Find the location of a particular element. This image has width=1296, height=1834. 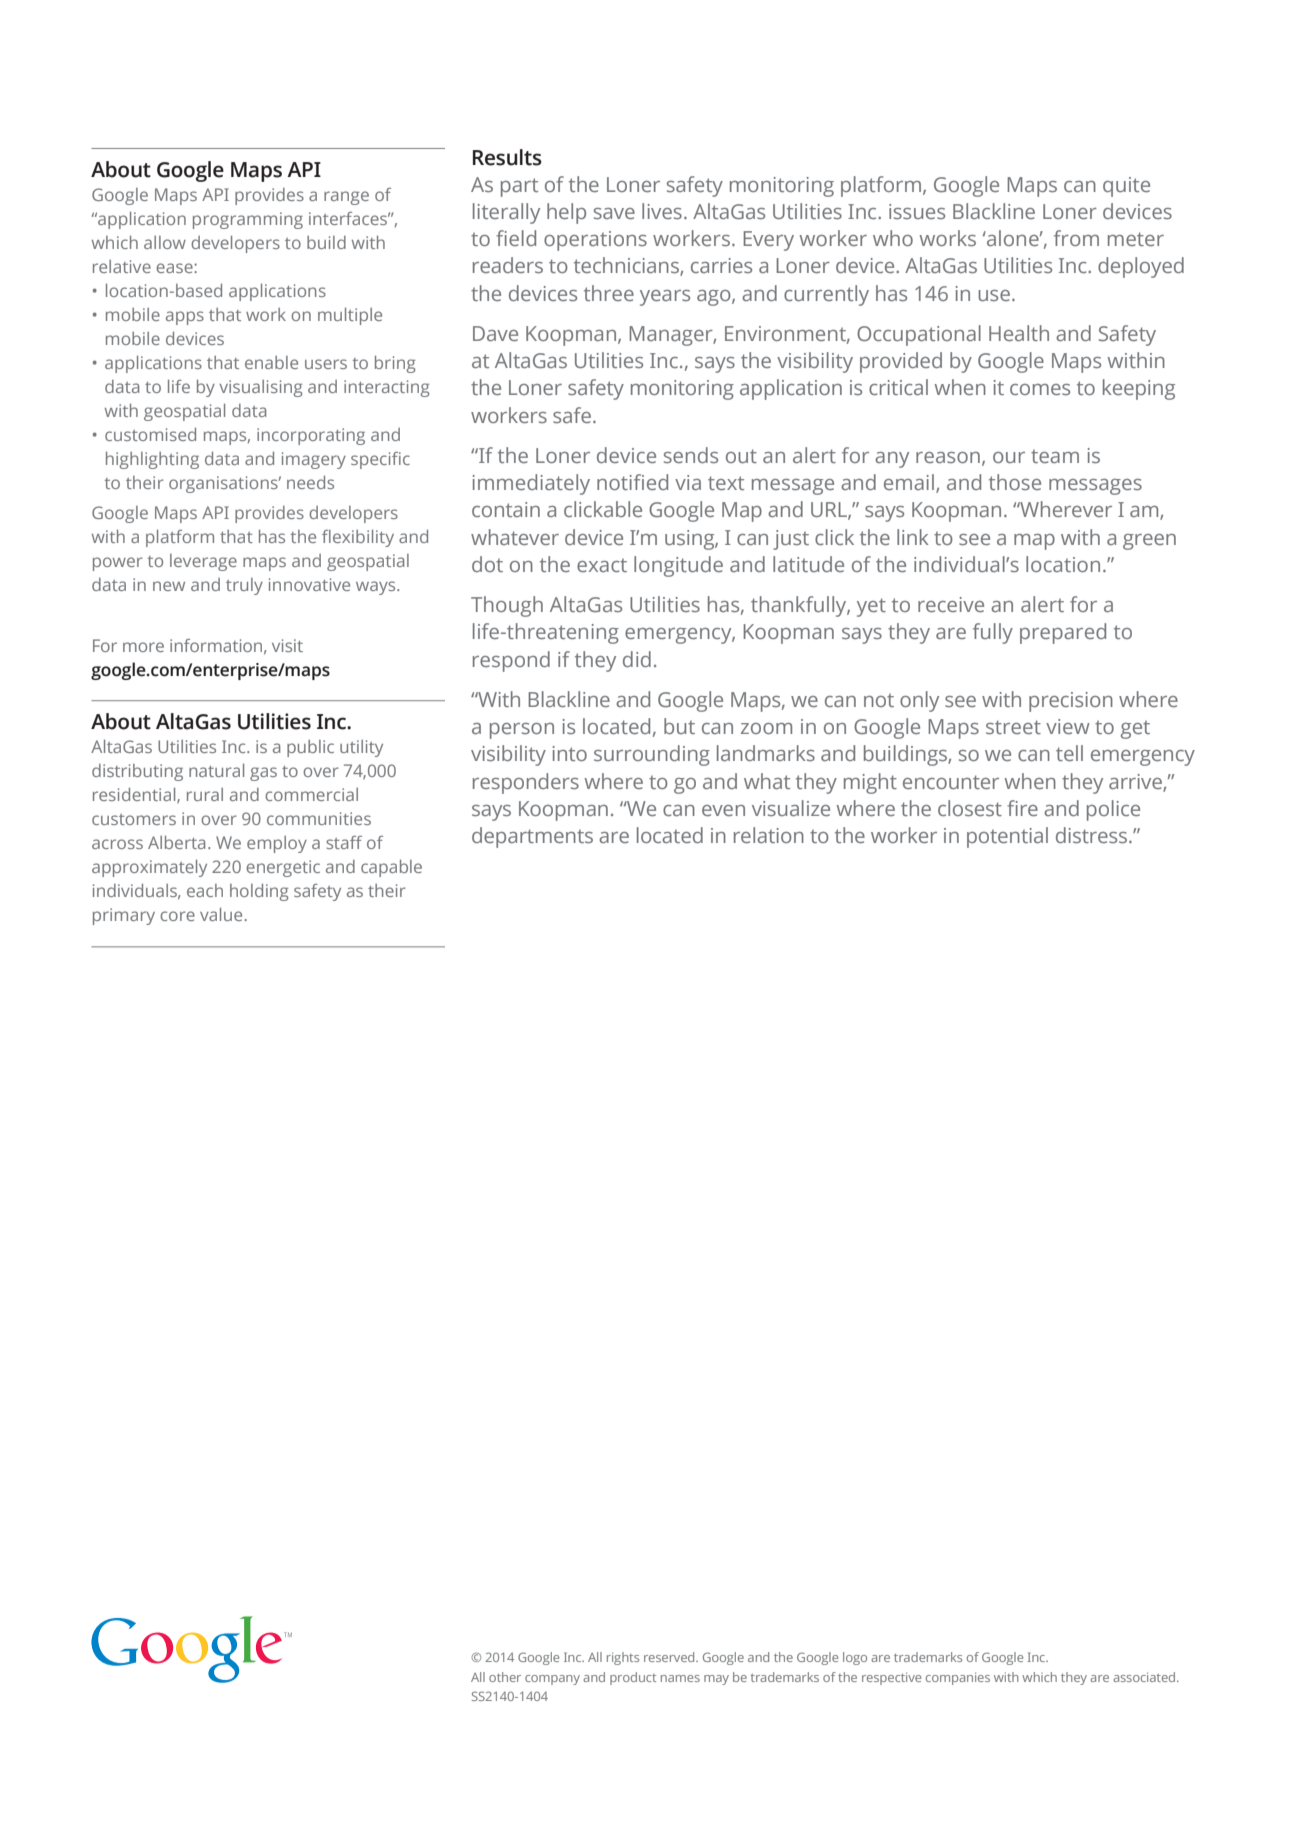

even is located at coordinates (723, 810).
